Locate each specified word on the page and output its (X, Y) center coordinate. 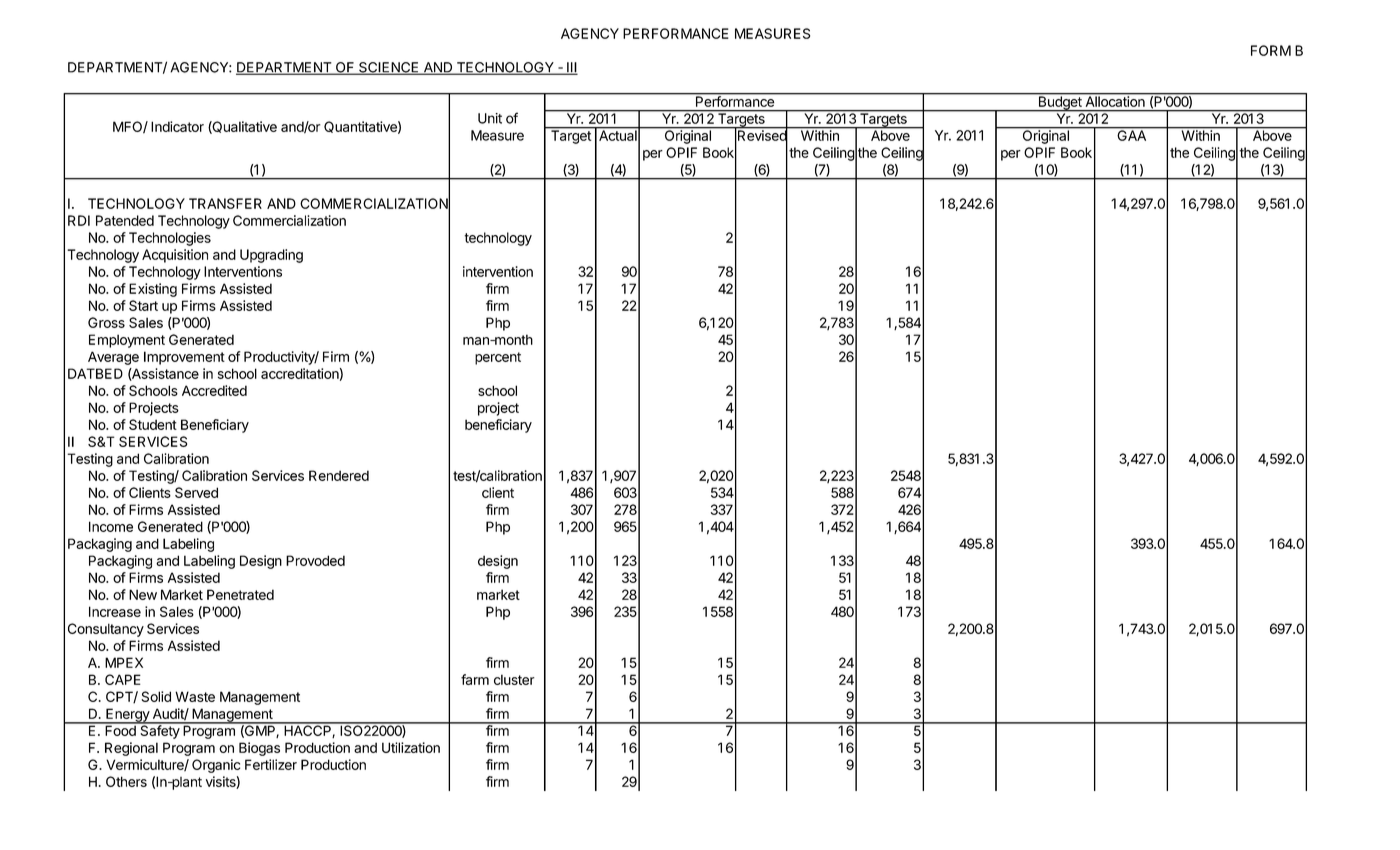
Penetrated (240, 594)
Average (113, 358)
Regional (131, 749)
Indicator (177, 126)
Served (196, 492)
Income (111, 526)
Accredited (214, 390)
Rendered (339, 475)
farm (475, 679)
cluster (514, 679)
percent (498, 358)
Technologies (170, 239)
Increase (115, 611)
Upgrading (271, 256)
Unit (490, 118)
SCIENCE (389, 68)
